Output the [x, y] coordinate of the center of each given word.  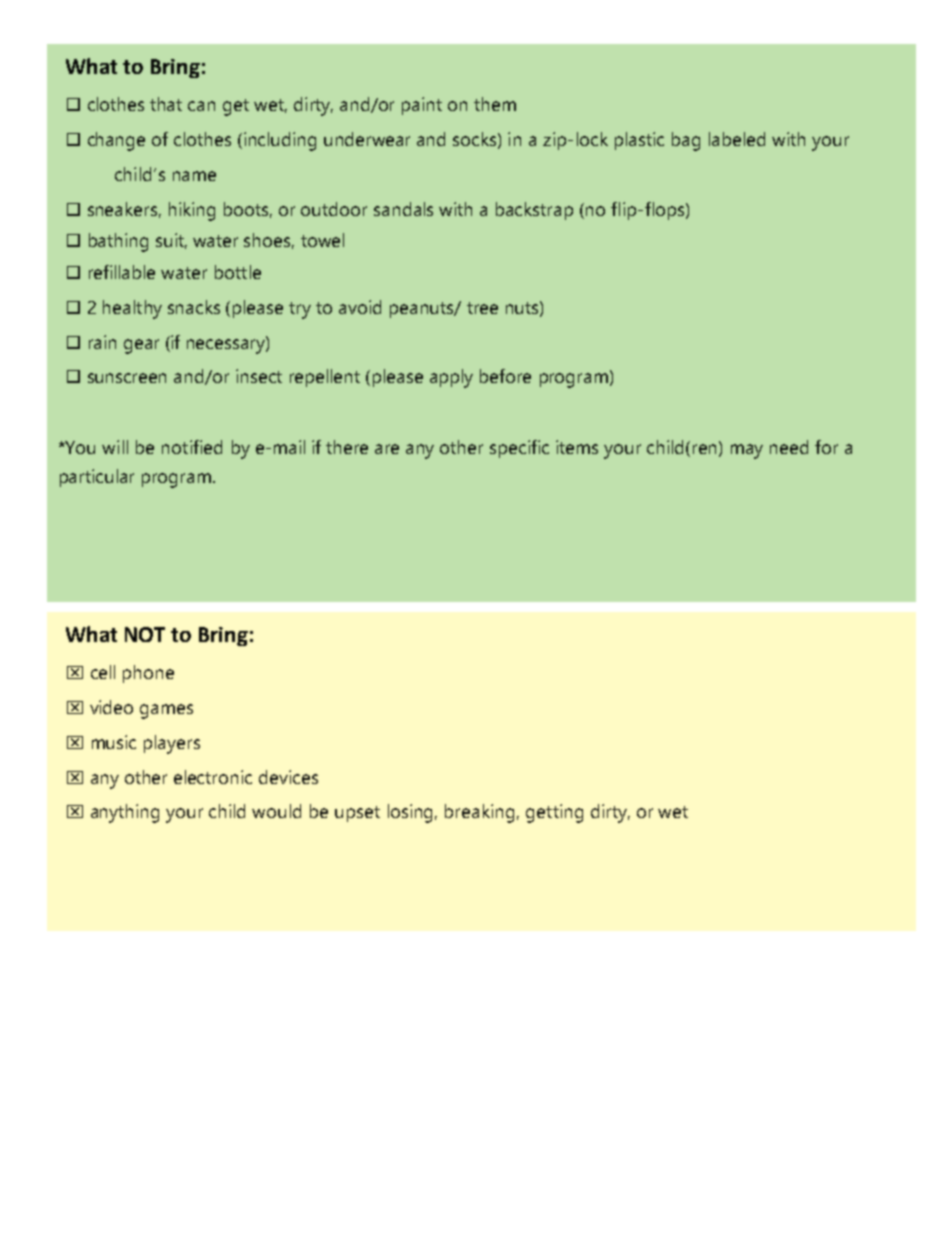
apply [451, 378]
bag [686, 141]
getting [554, 813]
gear [141, 346]
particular [97, 478]
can [201, 106]
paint [422, 106]
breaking [479, 813]
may [747, 451]
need [789, 447]
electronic [213, 777]
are [387, 449]
